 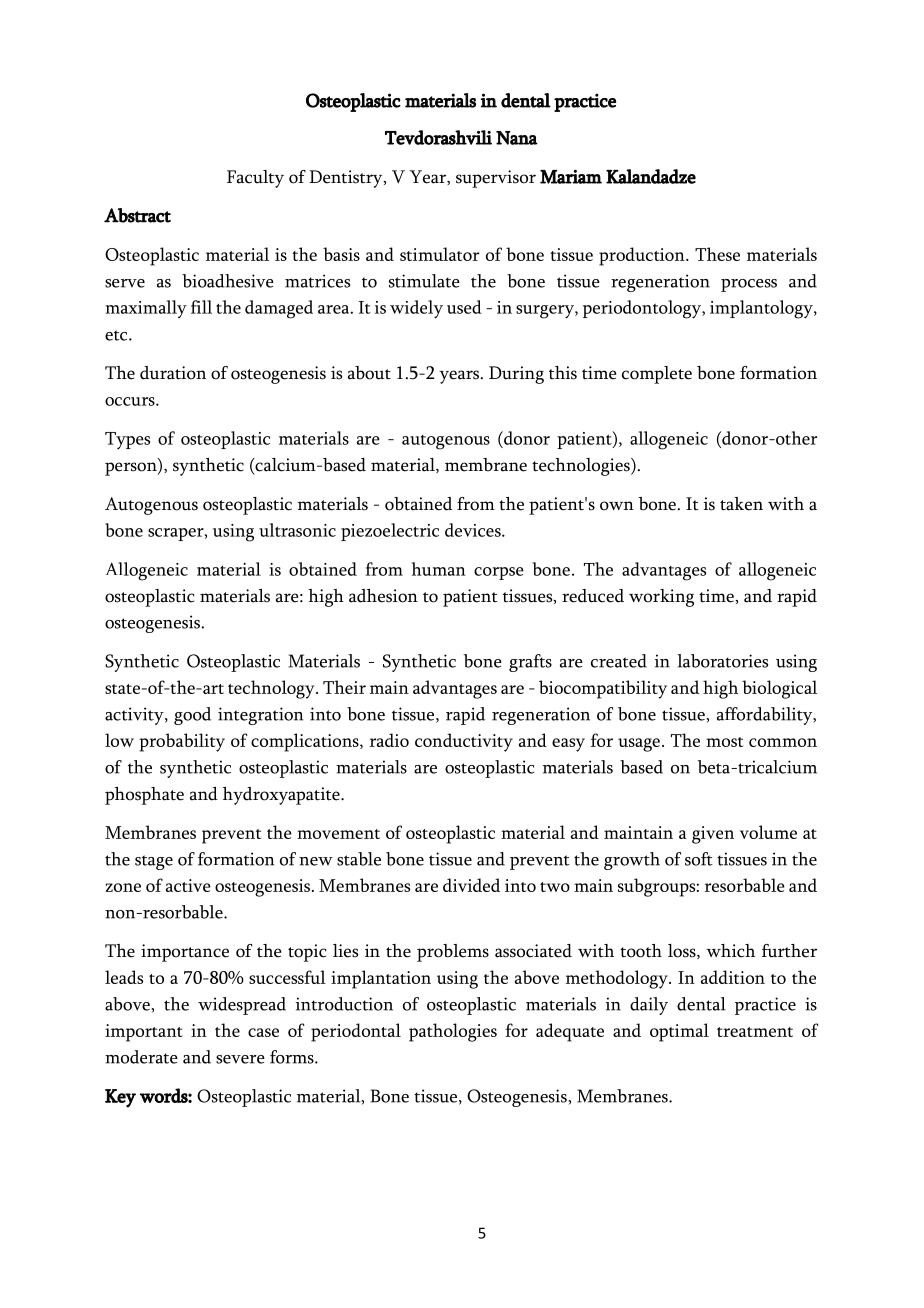 I want to click on supervisor, so click(x=496, y=179).
